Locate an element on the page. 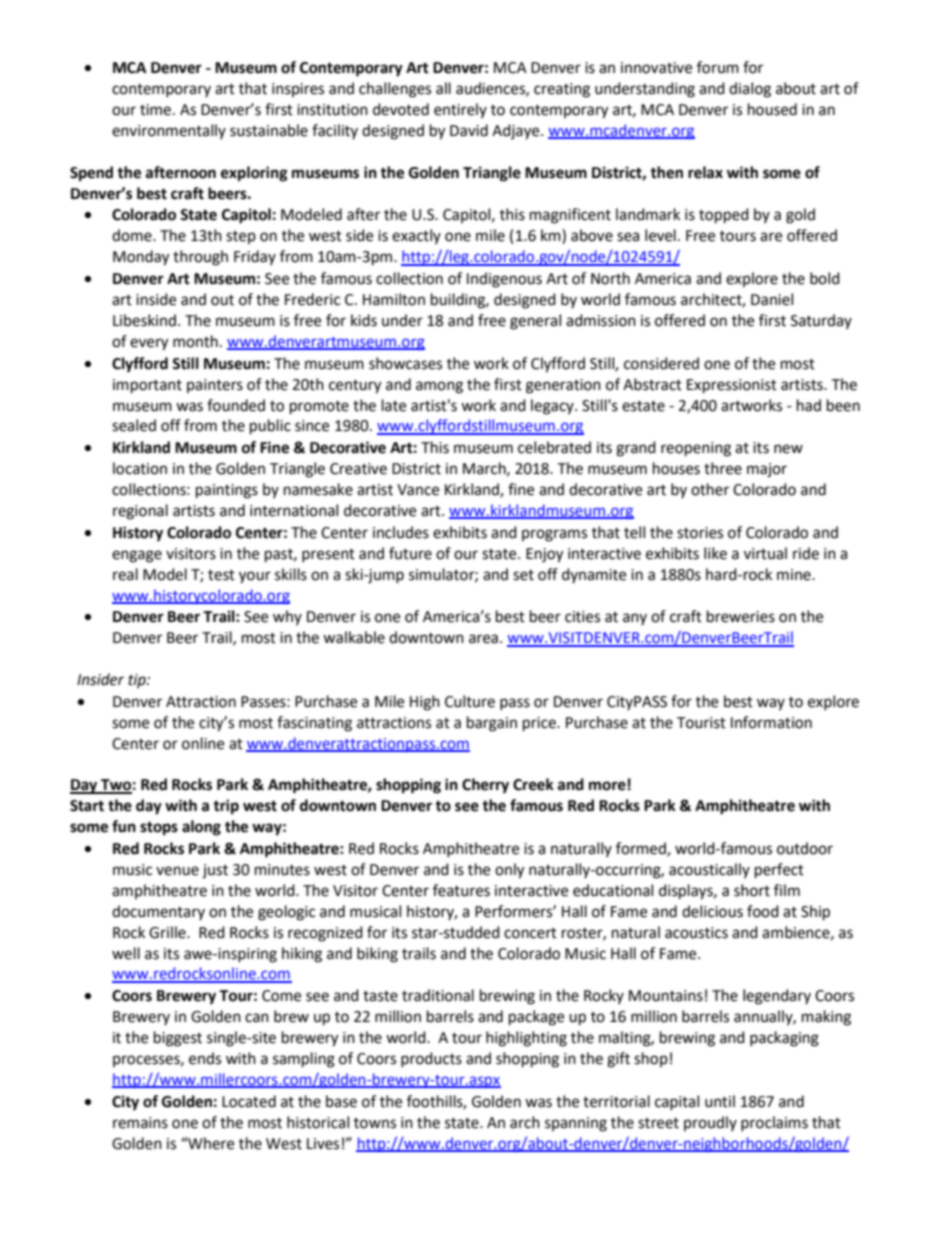 This document has width=952, height=1233. area is located at coordinates (483, 639).
